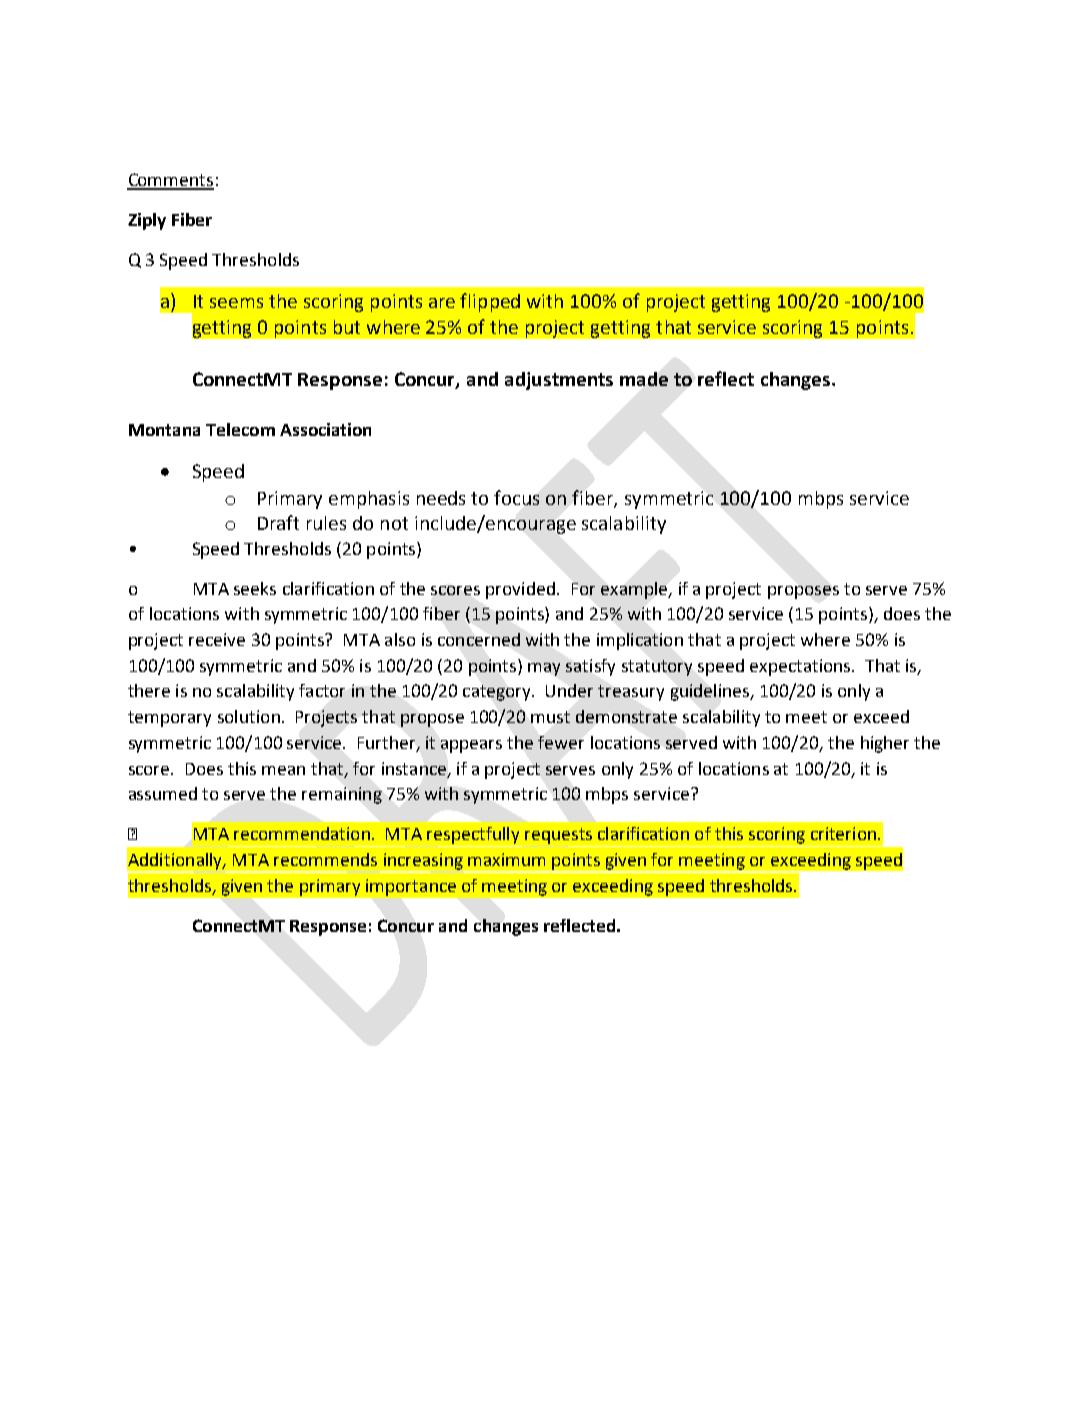 This document has width=1086, height=1405. Describe the element at coordinates (490, 302) in the document. I see `flipped` at that location.
